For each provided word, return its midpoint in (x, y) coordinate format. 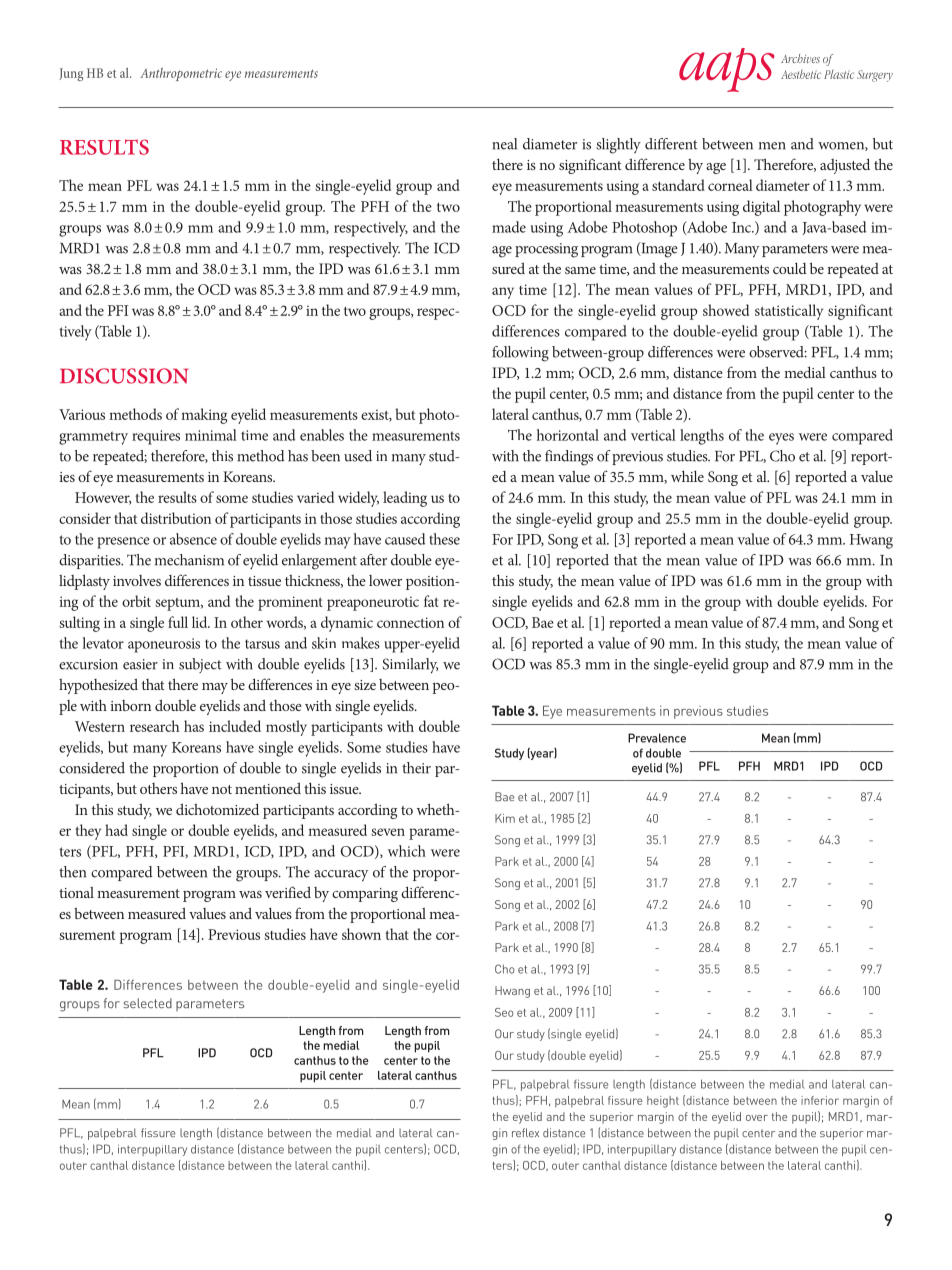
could (790, 268)
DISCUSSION (124, 376)
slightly (618, 146)
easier (140, 664)
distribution (176, 518)
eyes (781, 439)
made (509, 227)
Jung (71, 74)
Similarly (410, 666)
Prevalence (657, 738)
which (407, 851)
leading (405, 499)
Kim (505, 818)
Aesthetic (801, 74)
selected (148, 1003)
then (72, 872)
